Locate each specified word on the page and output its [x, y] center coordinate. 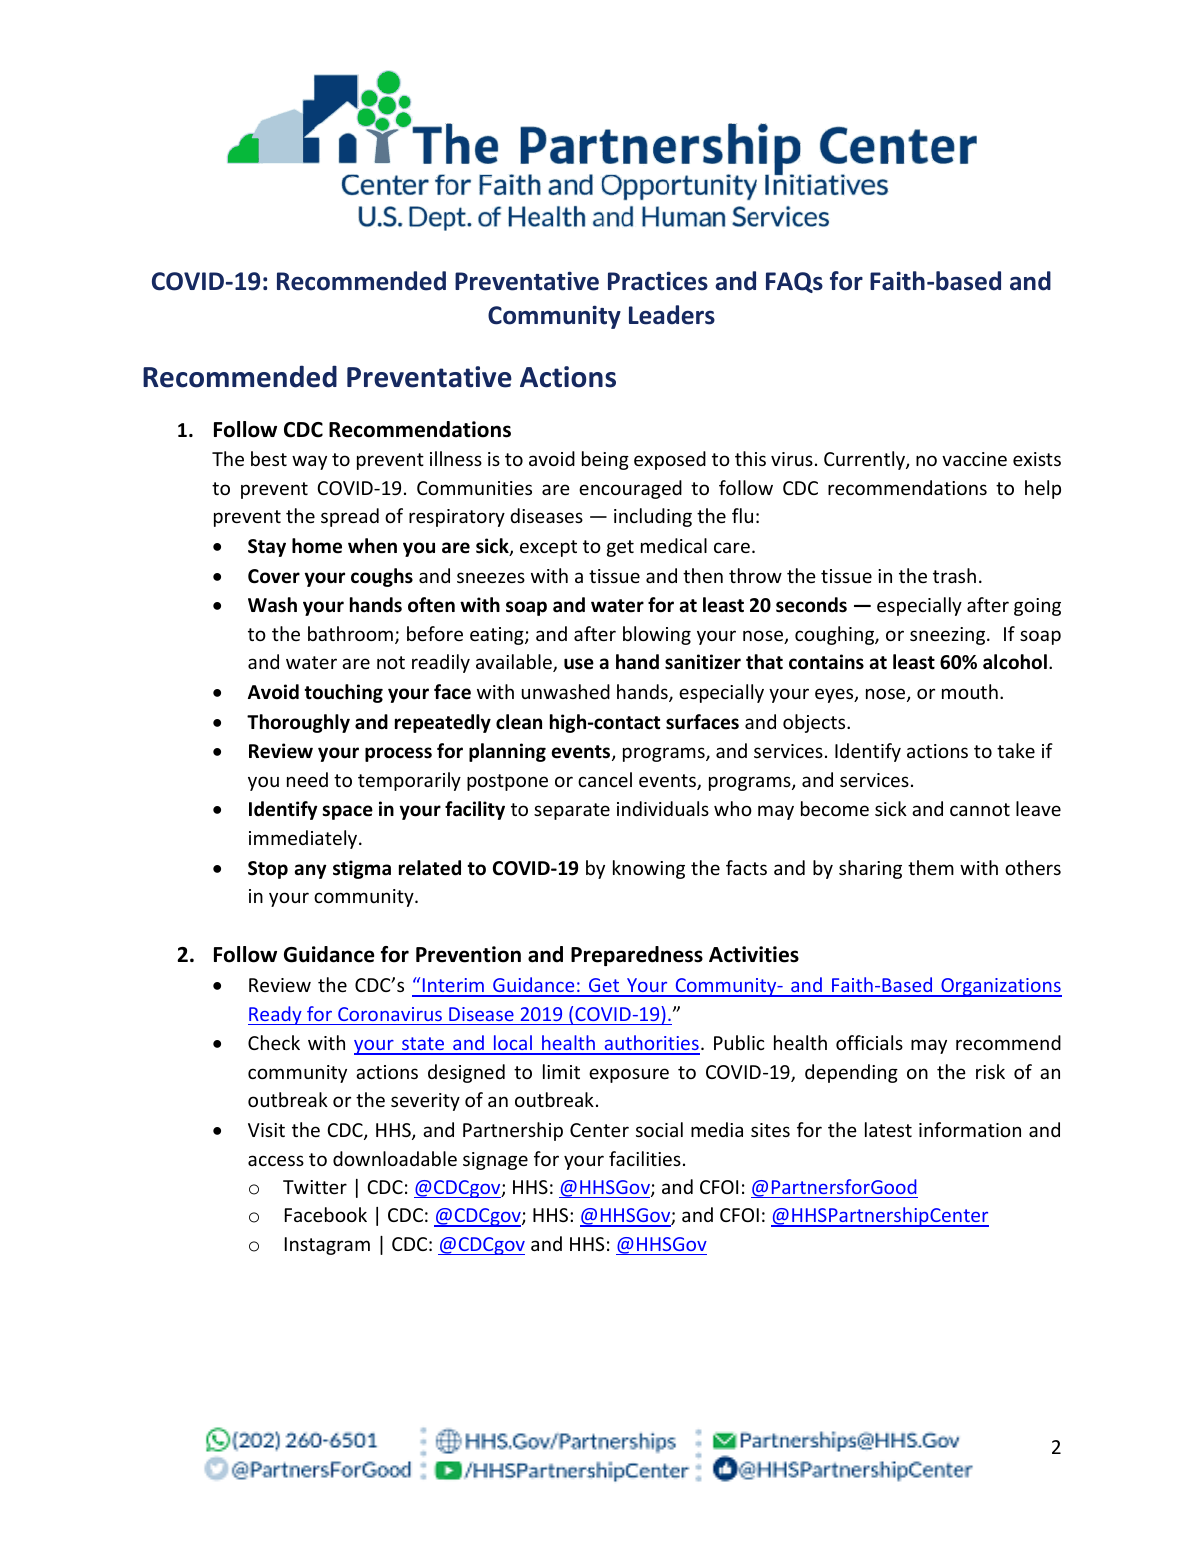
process [398, 754]
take [1016, 750]
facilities [645, 1158]
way [309, 462]
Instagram [327, 1246]
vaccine [974, 459]
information [970, 1129]
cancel [605, 779]
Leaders [672, 315]
